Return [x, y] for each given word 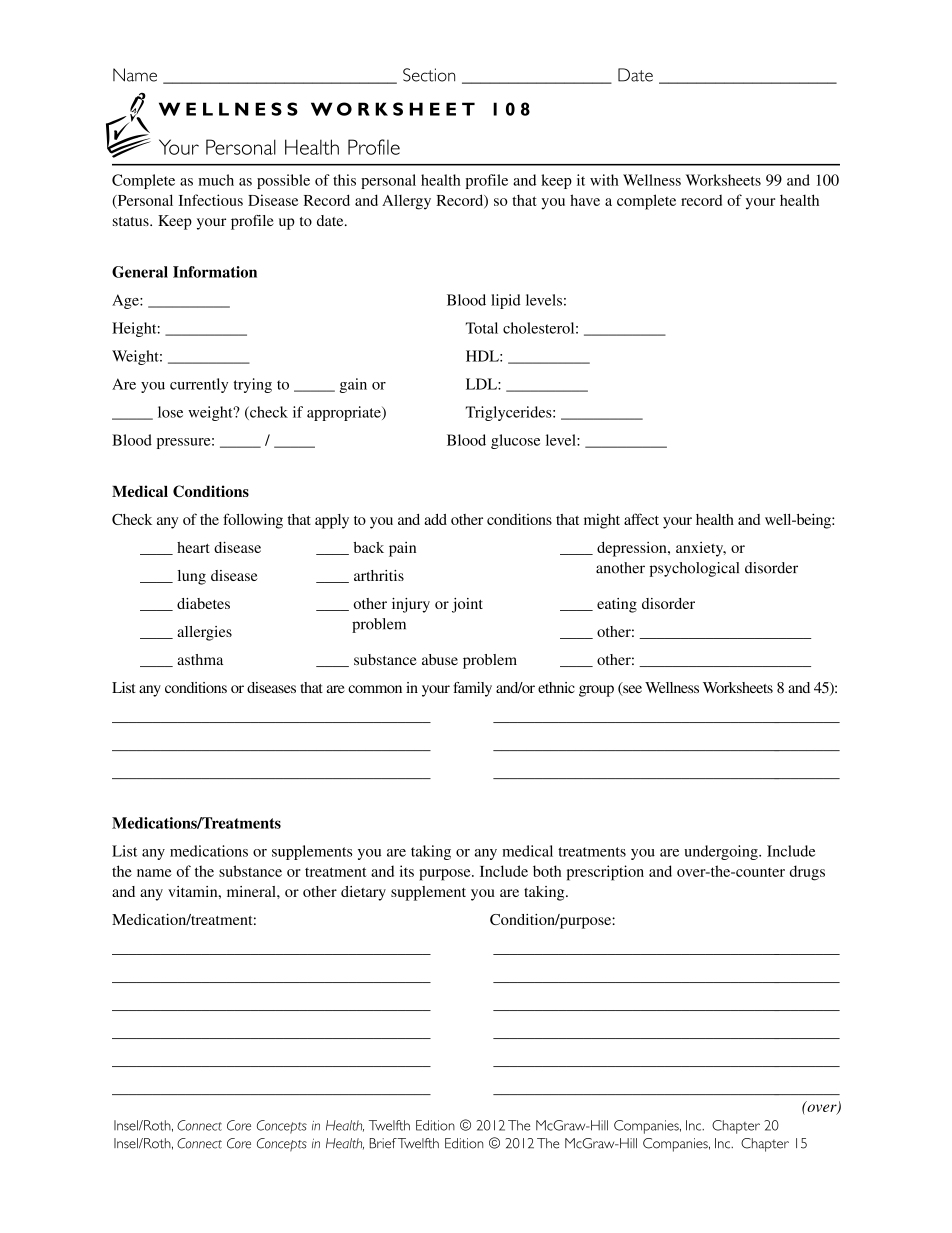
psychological [694, 569]
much [216, 180]
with [604, 180]
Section [429, 75]
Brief [383, 1143]
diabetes [203, 603]
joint [467, 605]
